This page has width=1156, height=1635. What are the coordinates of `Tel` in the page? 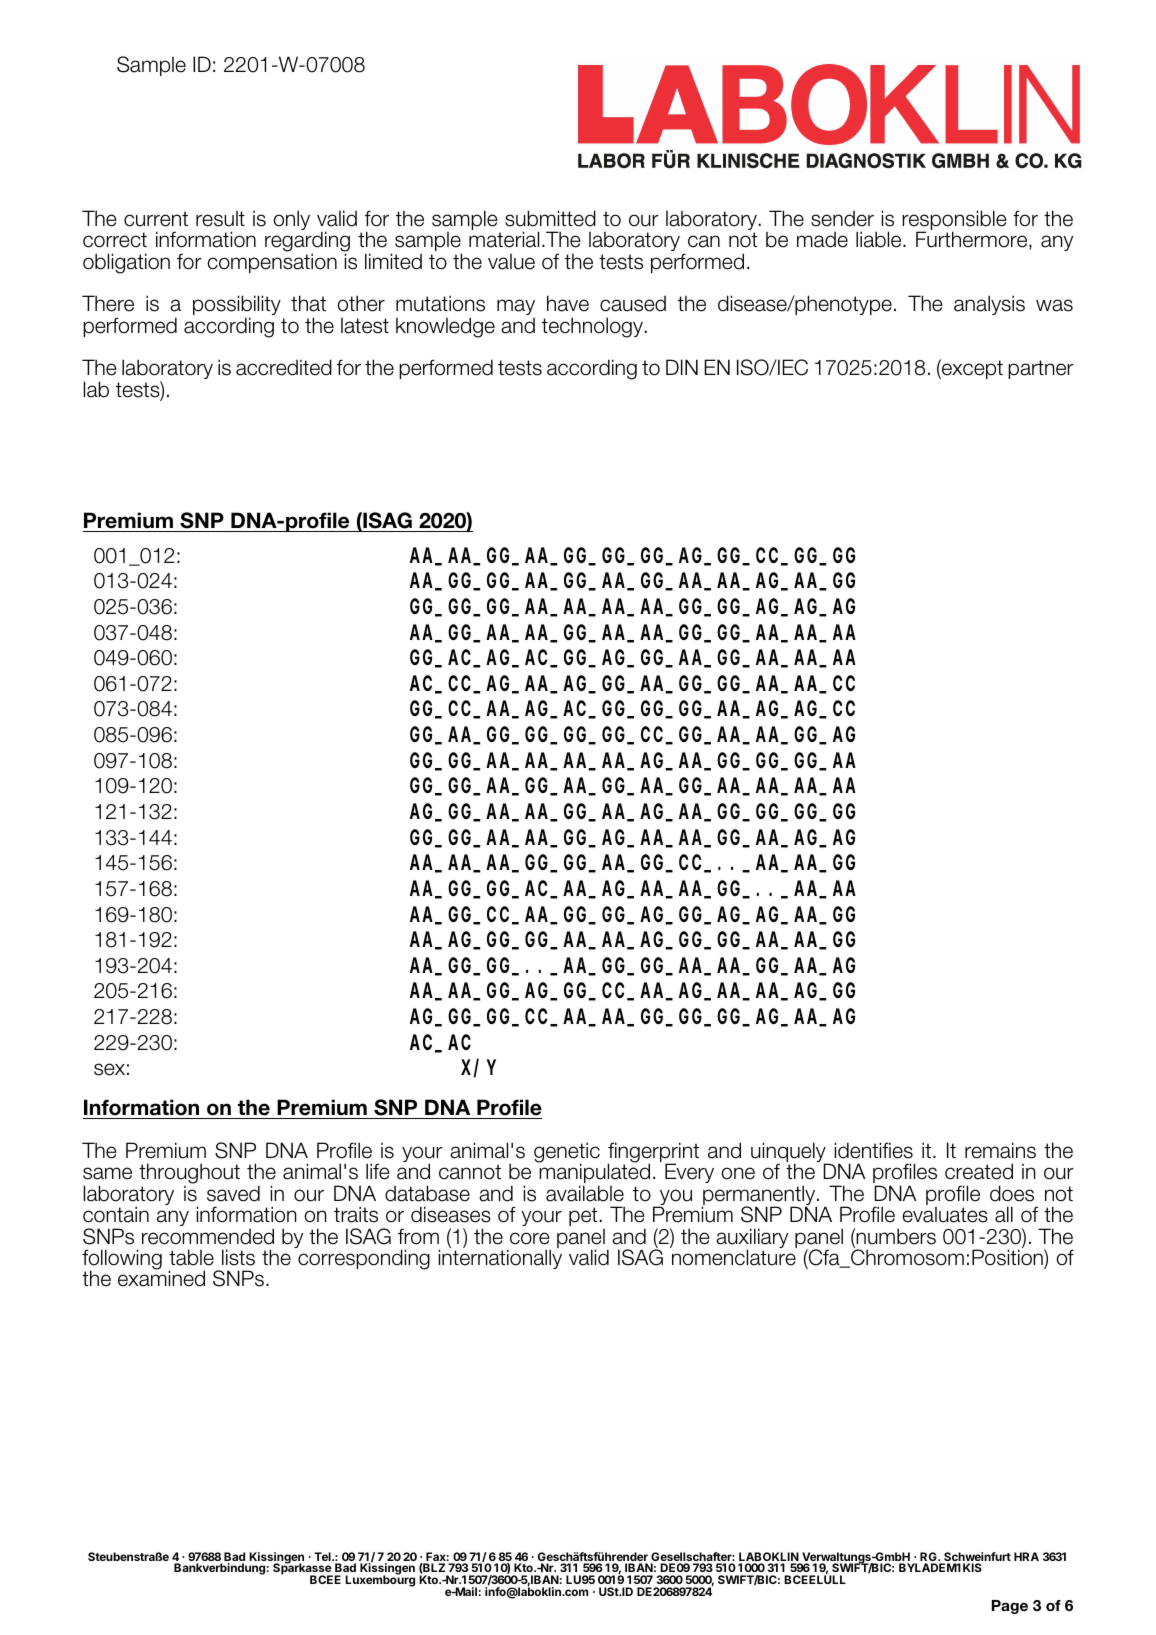 It's located at (323, 1556).
